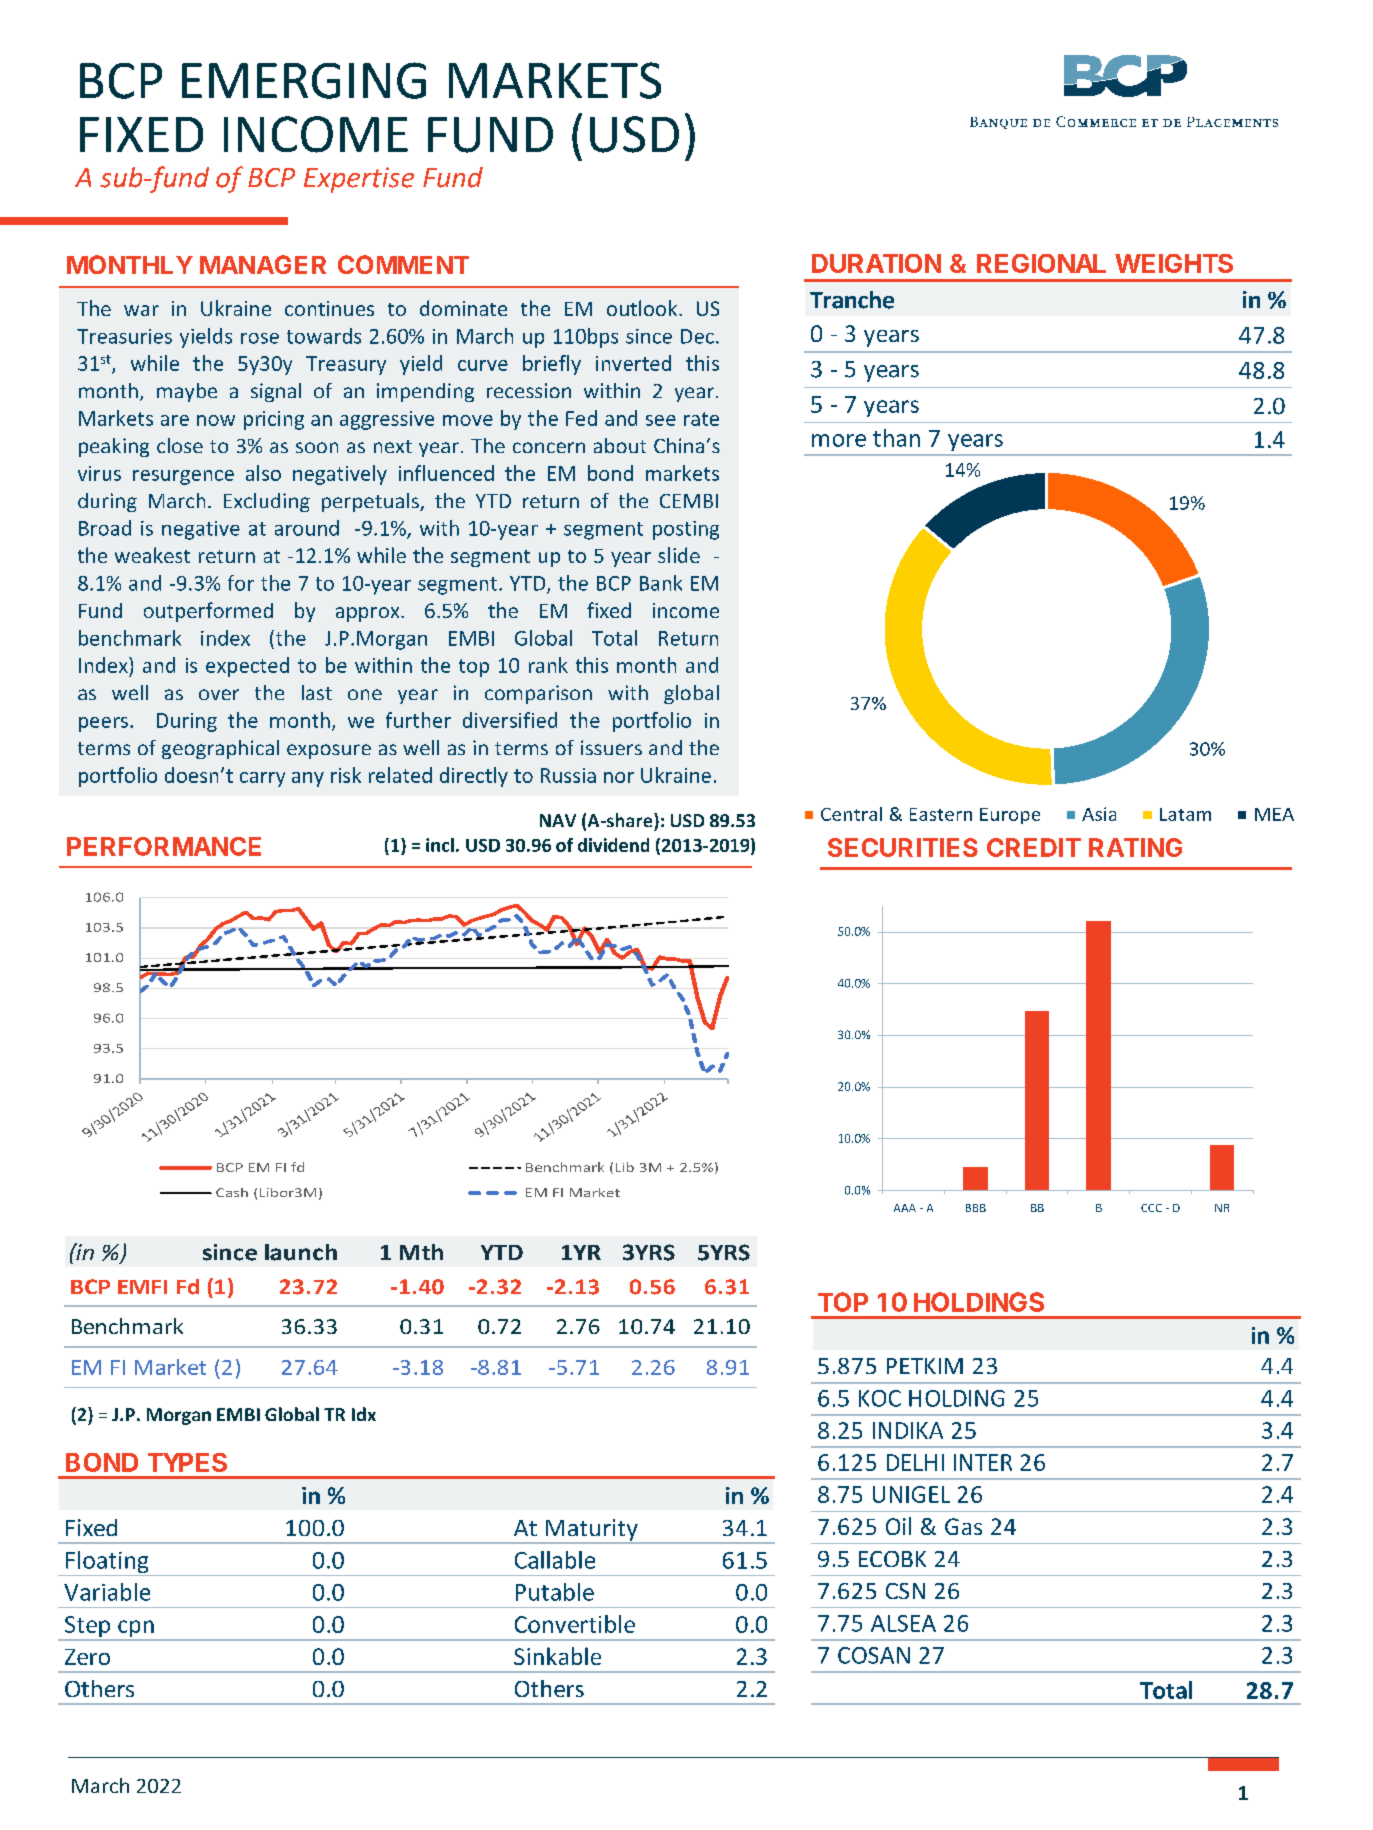  What do you see at coordinates (107, 1592) in the screenshot?
I see `Variable` at bounding box center [107, 1592].
